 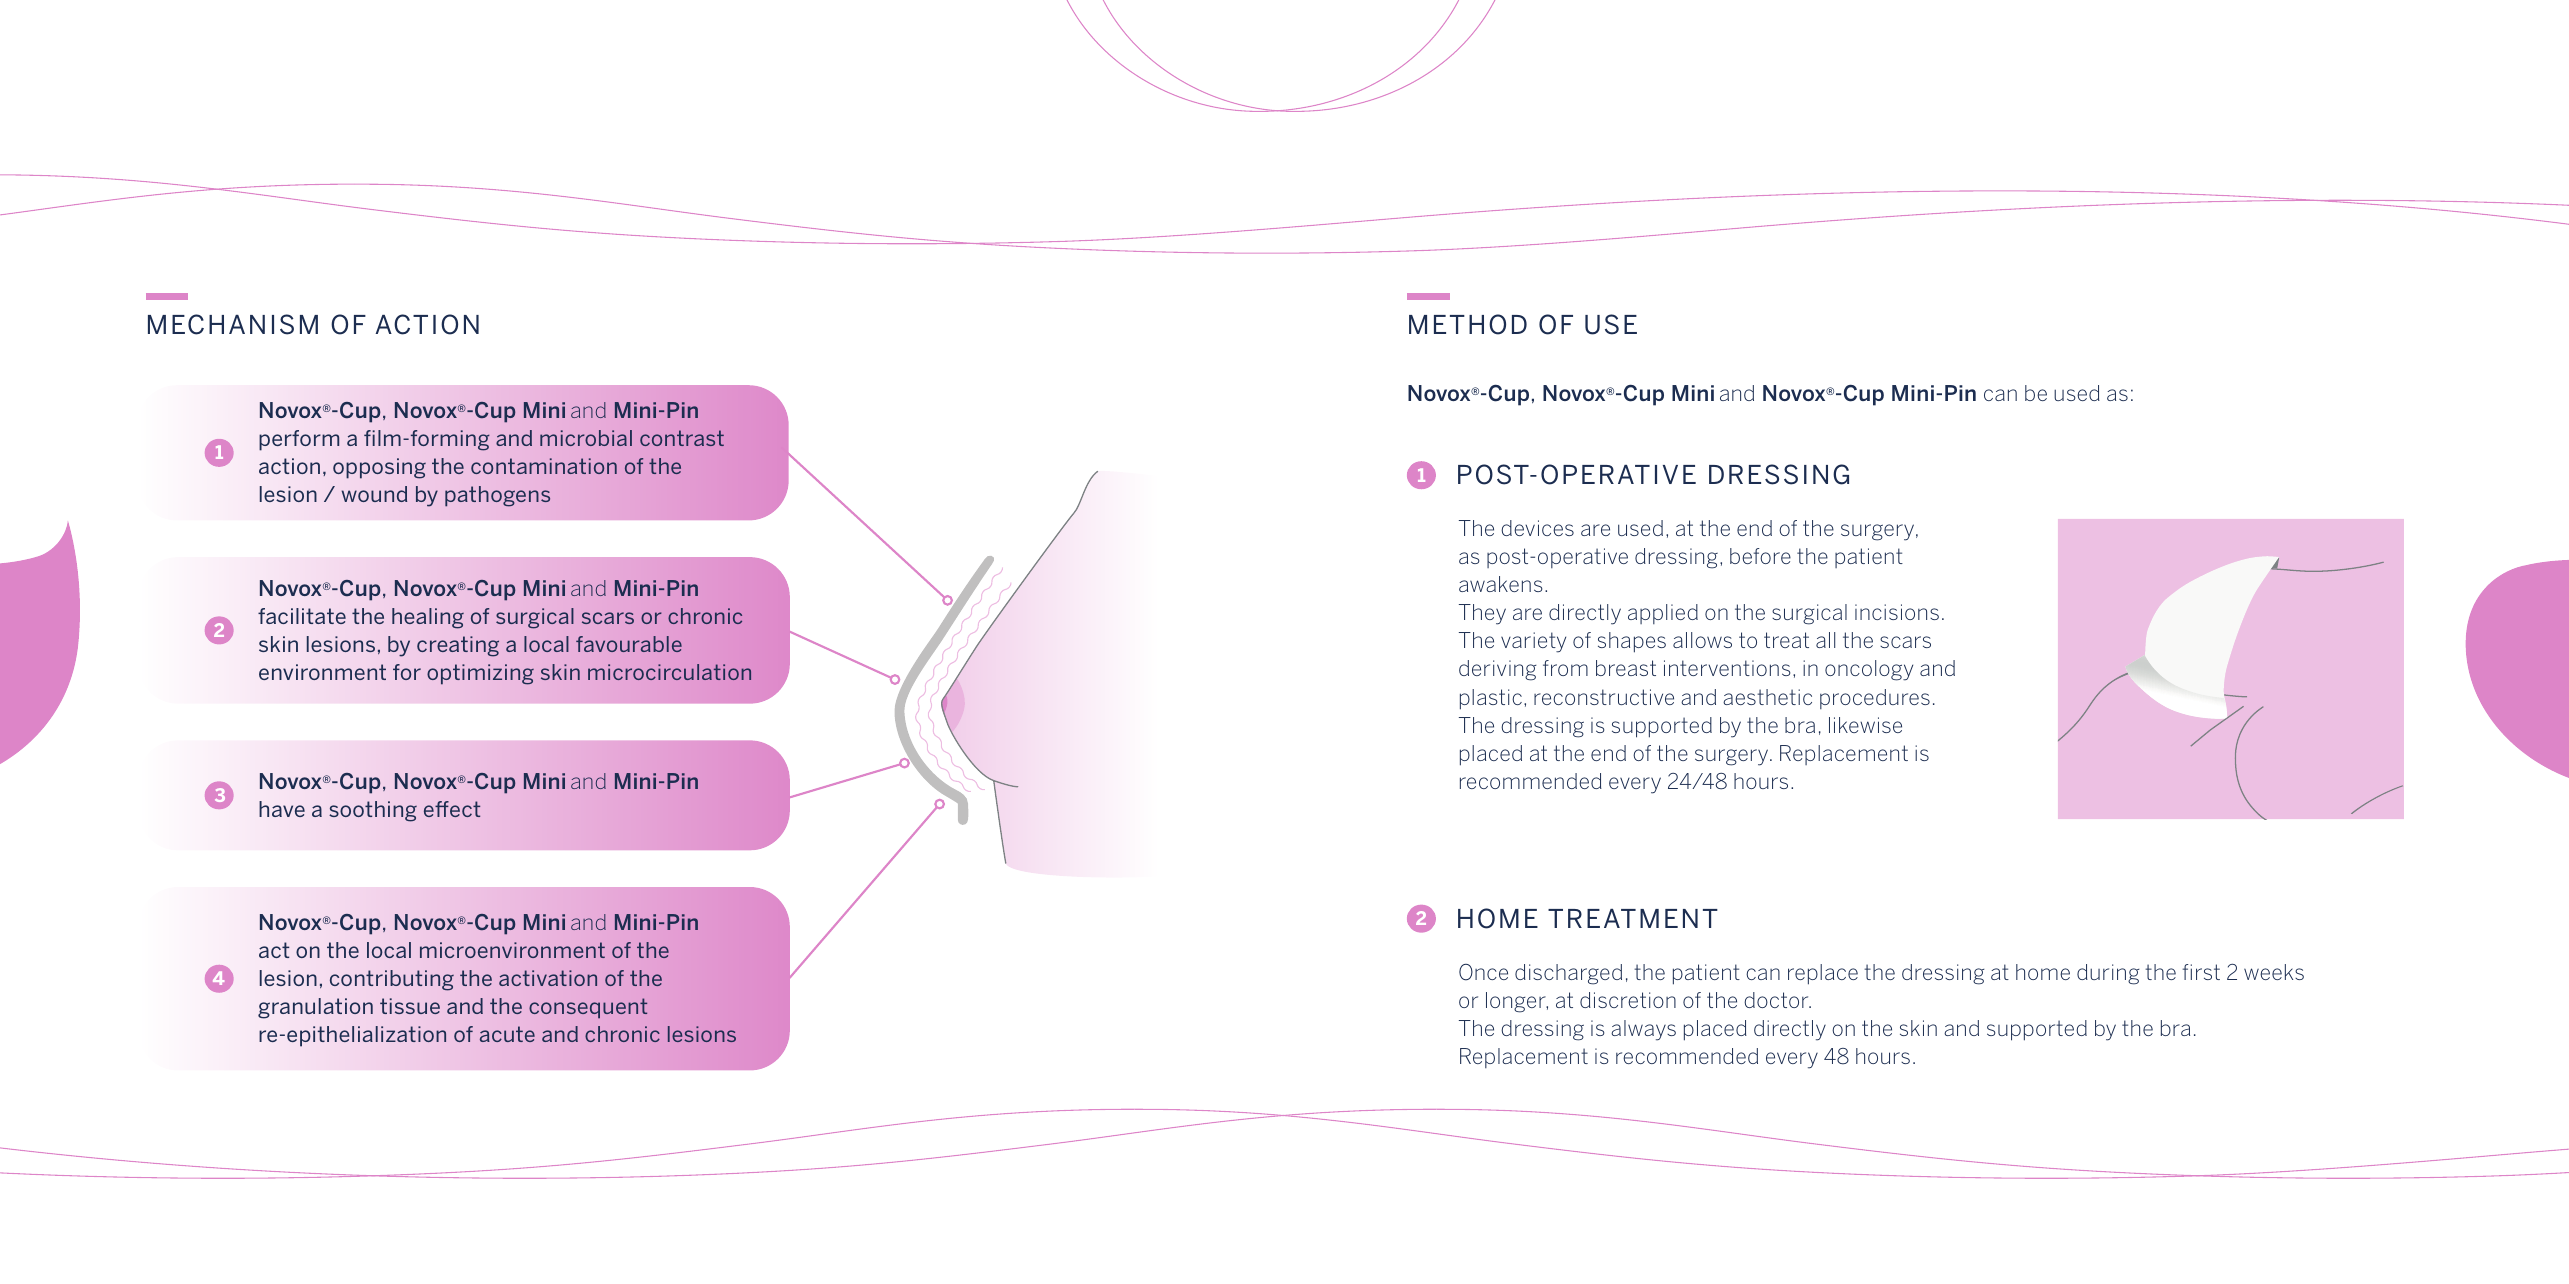 What do you see at coordinates (1491, 699) in the document?
I see `plastic` at bounding box center [1491, 699].
